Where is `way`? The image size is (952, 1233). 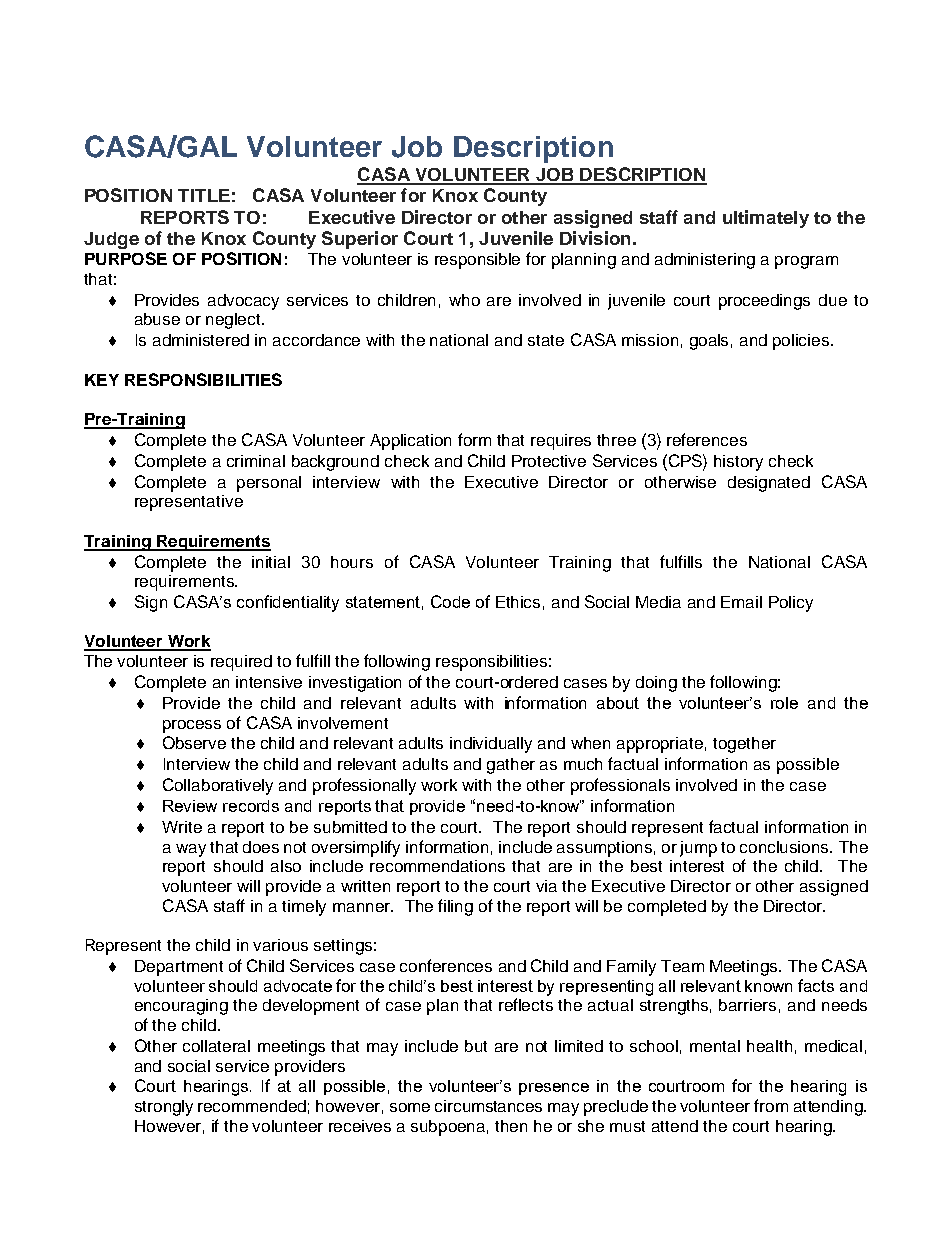
way is located at coordinates (191, 850).
